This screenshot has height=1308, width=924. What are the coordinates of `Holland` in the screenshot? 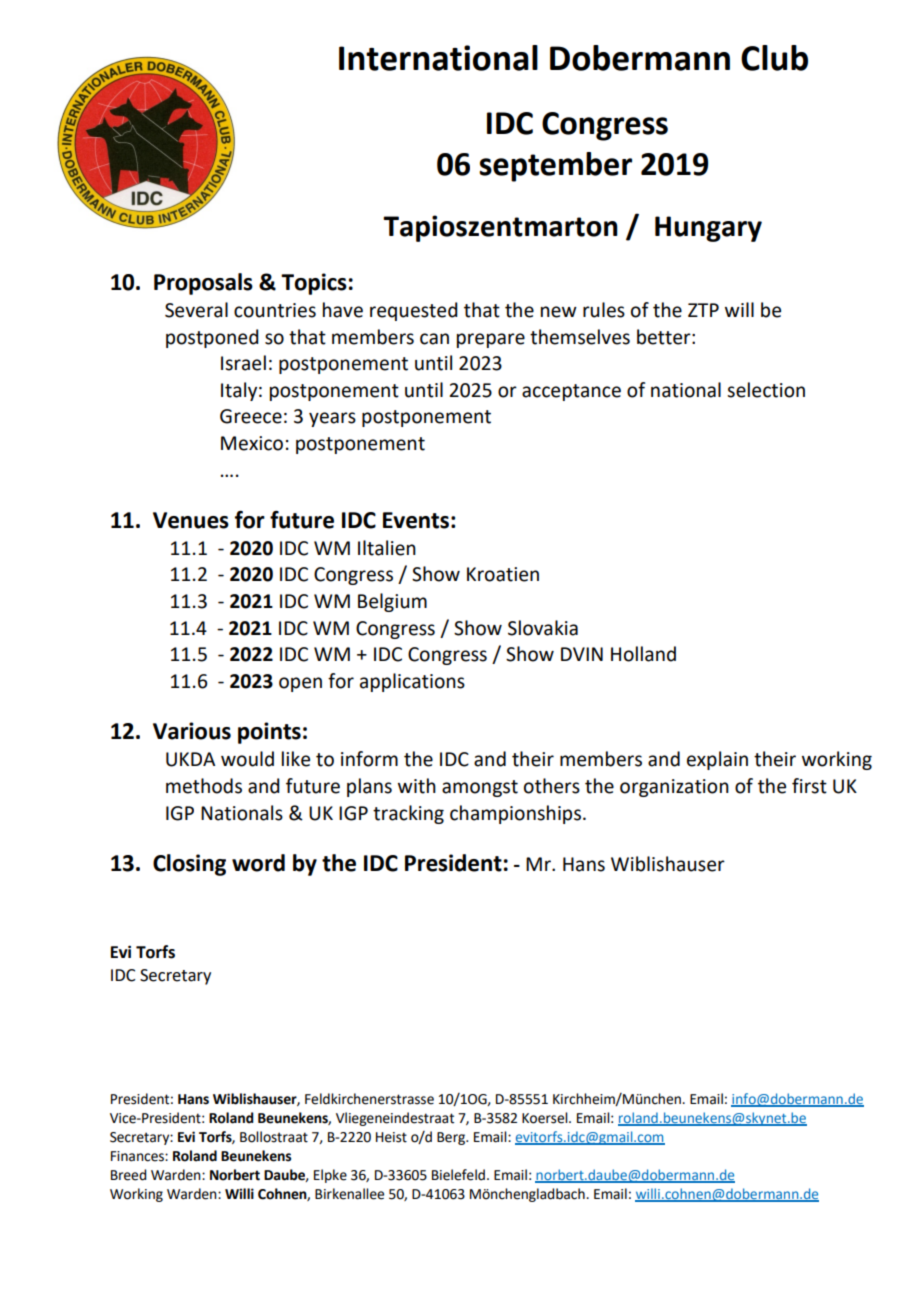 It's located at (643, 654).
